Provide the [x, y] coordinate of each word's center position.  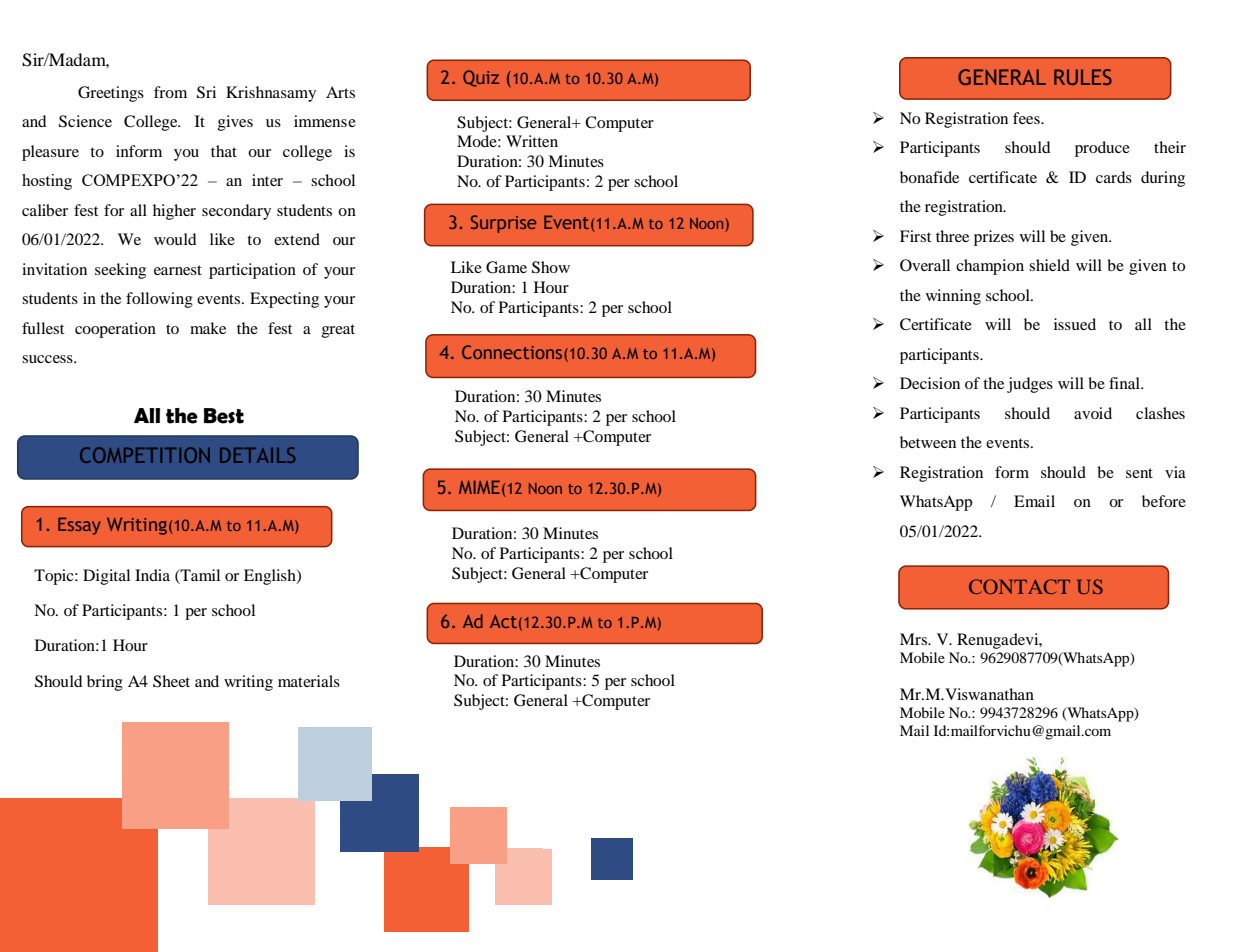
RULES [1083, 77]
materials [309, 681]
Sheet [171, 681]
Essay [79, 526]
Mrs [915, 639]
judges [1030, 385]
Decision [930, 383]
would [175, 239]
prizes [994, 238]
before [1164, 501]
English [271, 577]
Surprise [503, 224]
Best [224, 416]
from [170, 92]
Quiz [481, 78]
